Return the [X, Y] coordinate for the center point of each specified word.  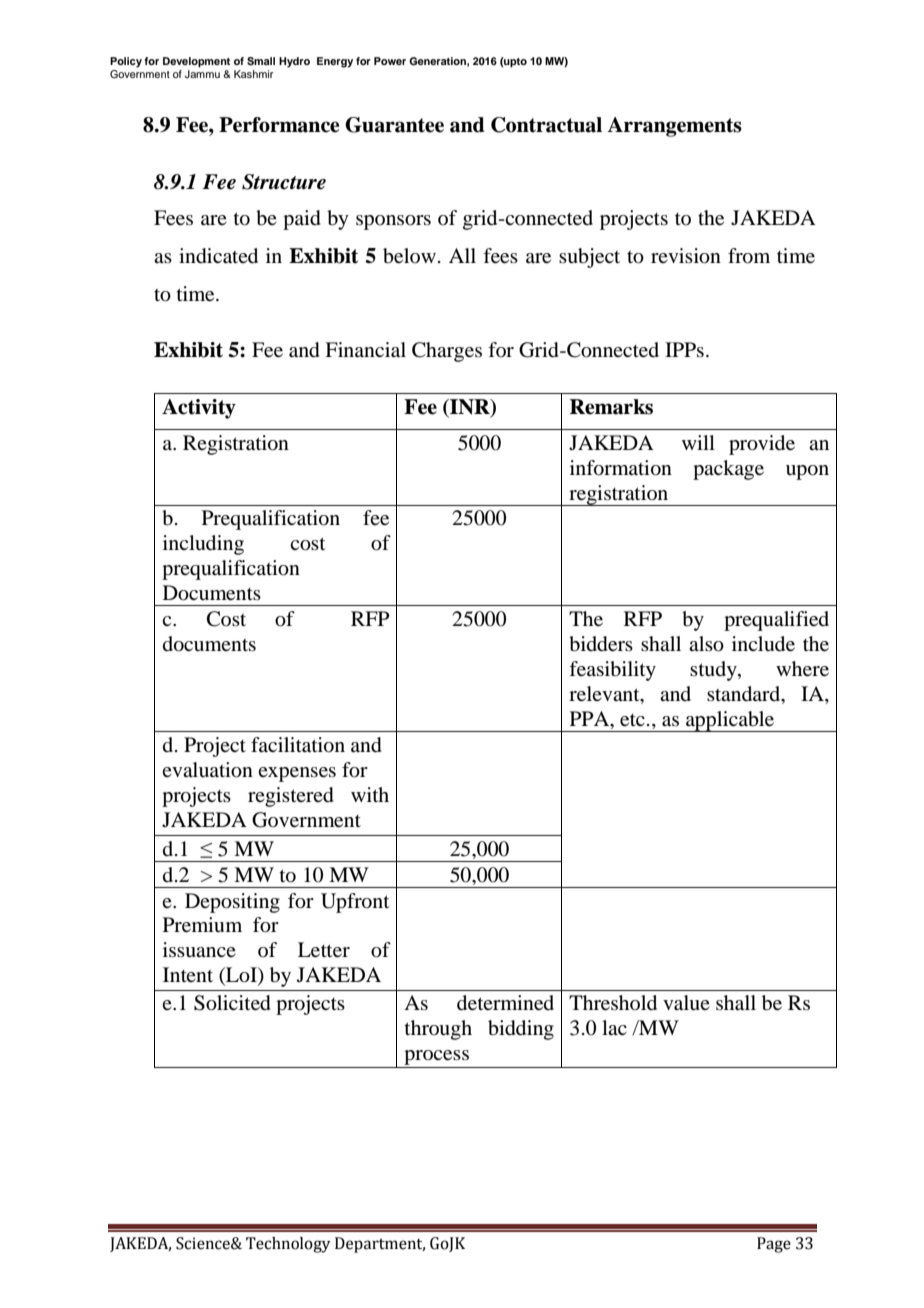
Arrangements [674, 127]
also [706, 644]
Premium [202, 925]
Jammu [202, 72]
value [686, 1003]
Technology [288, 1245]
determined [505, 1003]
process [436, 1057]
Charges [447, 352]
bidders [601, 644]
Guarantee [394, 125]
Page [774, 1245]
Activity [199, 409]
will [698, 442]
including [203, 545]
